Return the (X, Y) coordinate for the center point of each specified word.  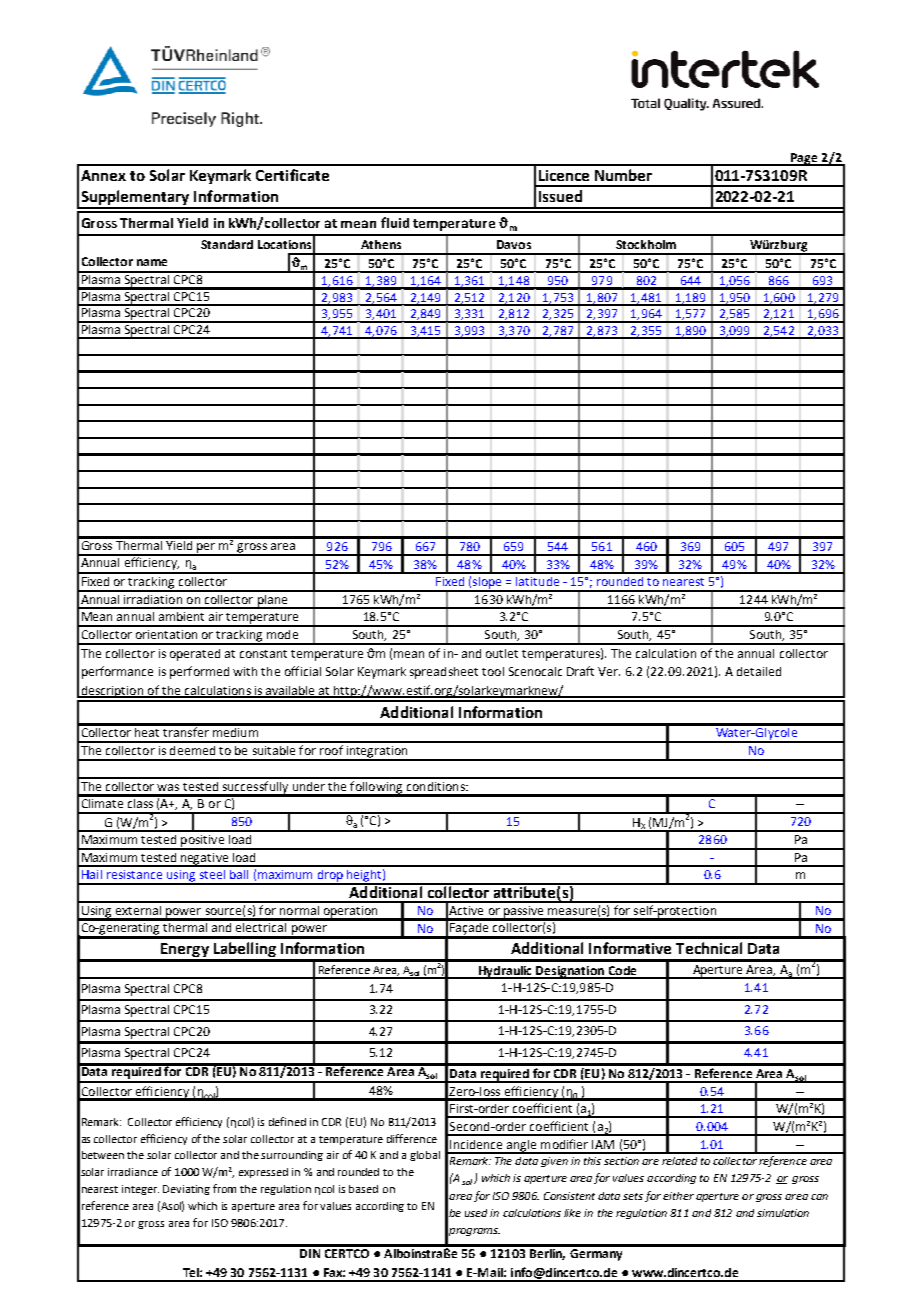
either (678, 1196)
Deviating (186, 1190)
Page (804, 159)
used (476, 1213)
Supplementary (135, 199)
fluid (395, 222)
